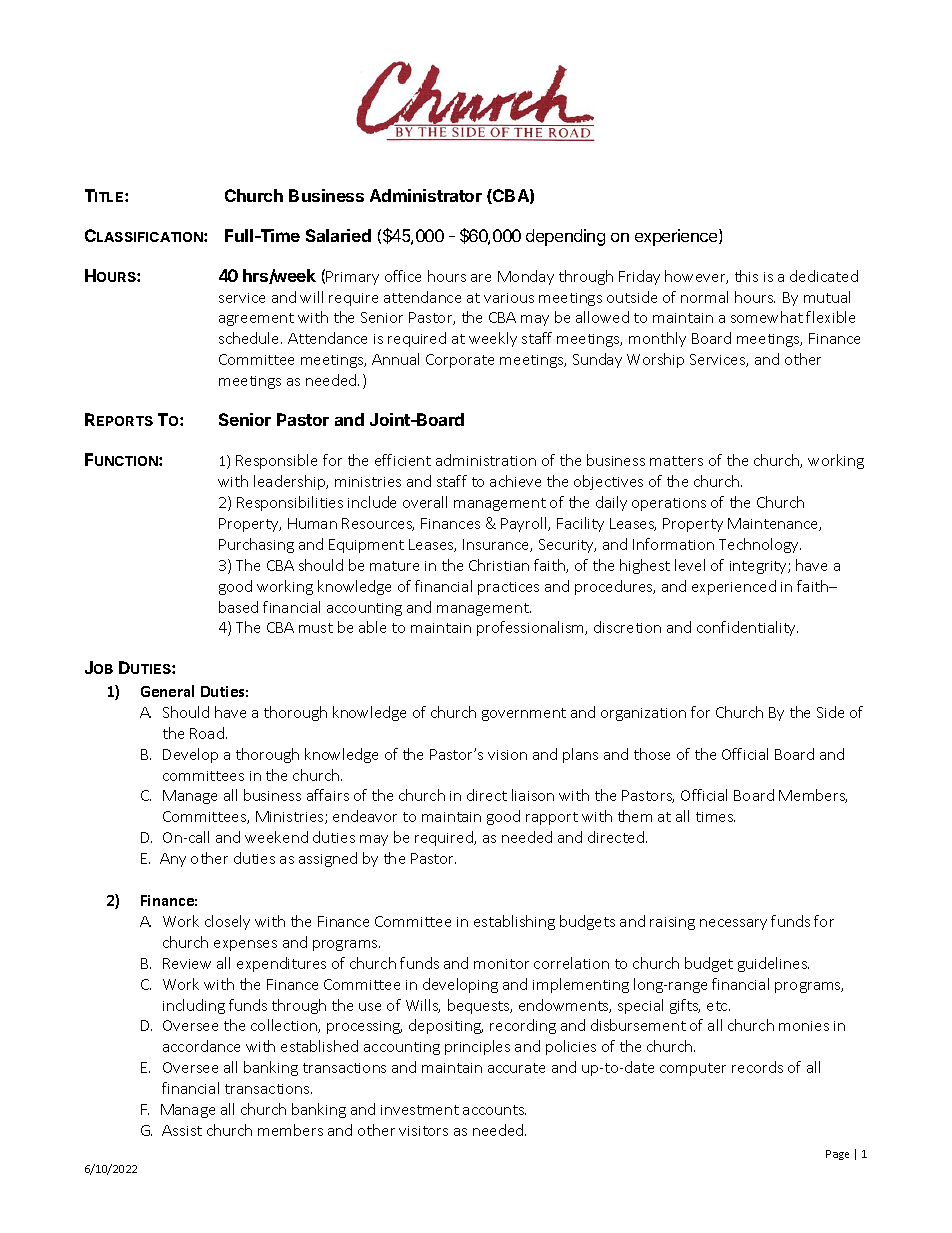 The image size is (952, 1233). I want to click on confidentiality, so click(747, 628).
